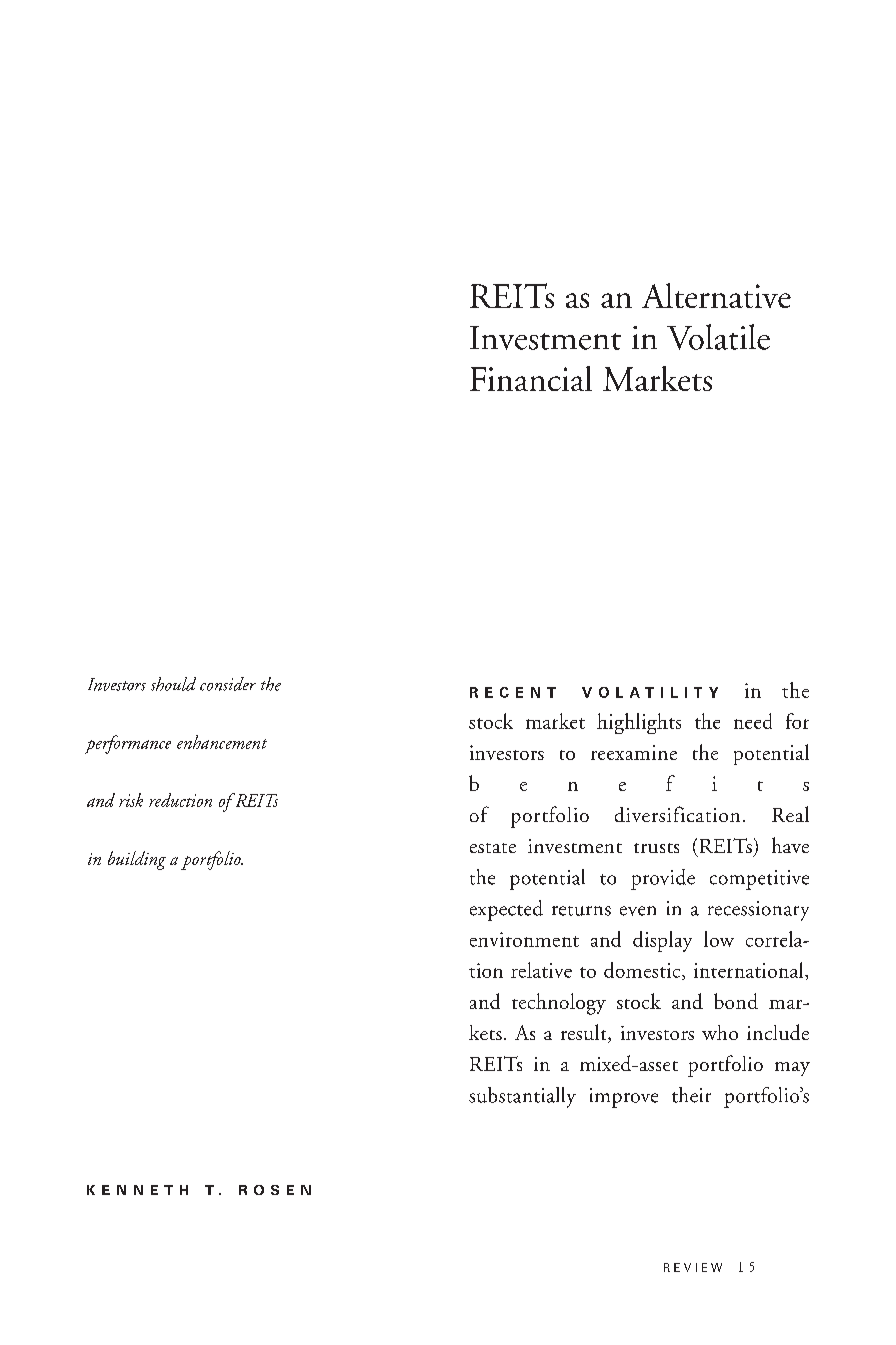 The image size is (896, 1345). Describe the element at coordinates (753, 721) in the document. I see `need` at that location.
